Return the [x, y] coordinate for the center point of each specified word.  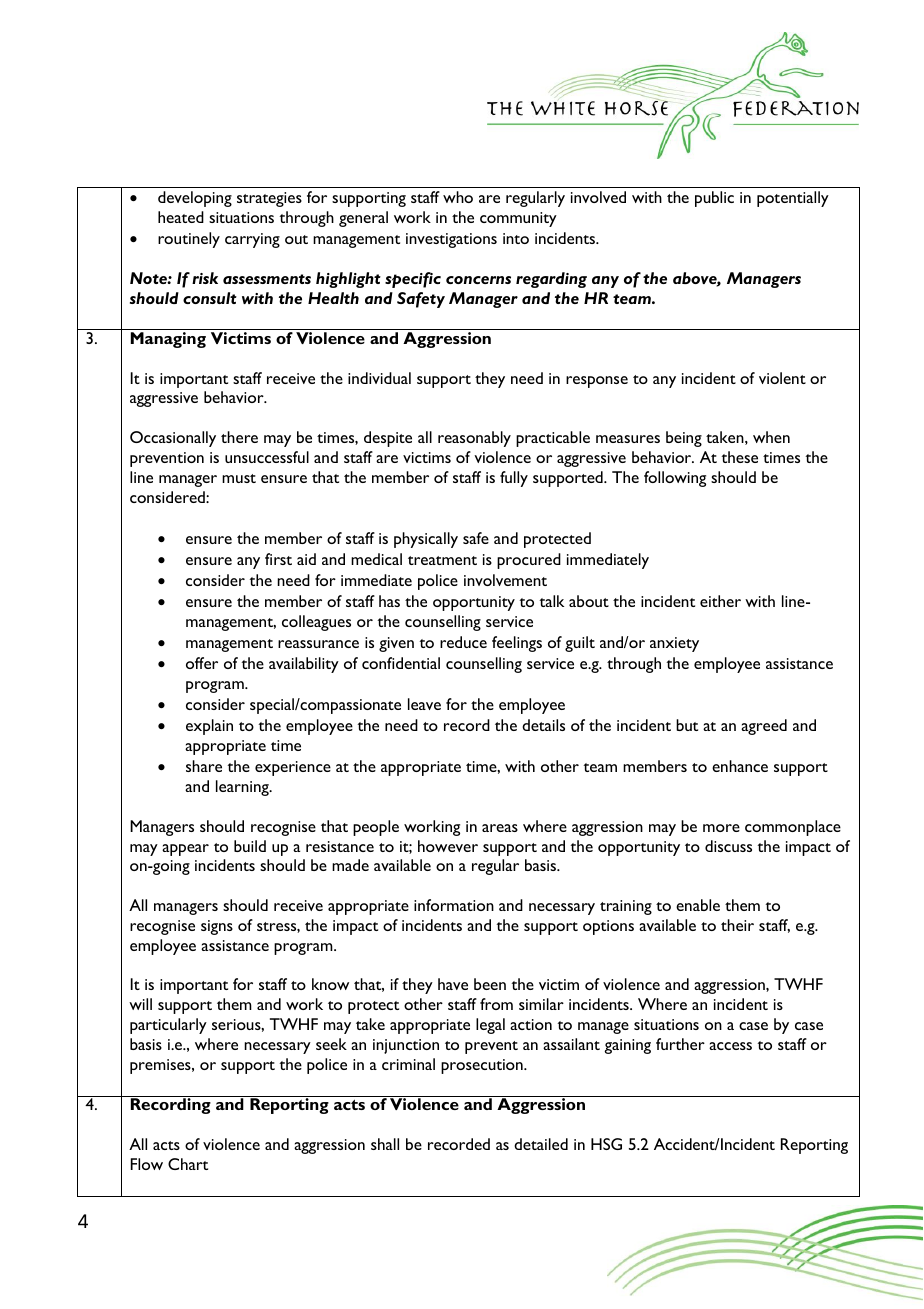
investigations [451, 240]
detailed [541, 1144]
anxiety [674, 644]
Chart [188, 1164]
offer [202, 663]
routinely [189, 240]
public [714, 199]
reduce [463, 642]
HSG [606, 1144]
